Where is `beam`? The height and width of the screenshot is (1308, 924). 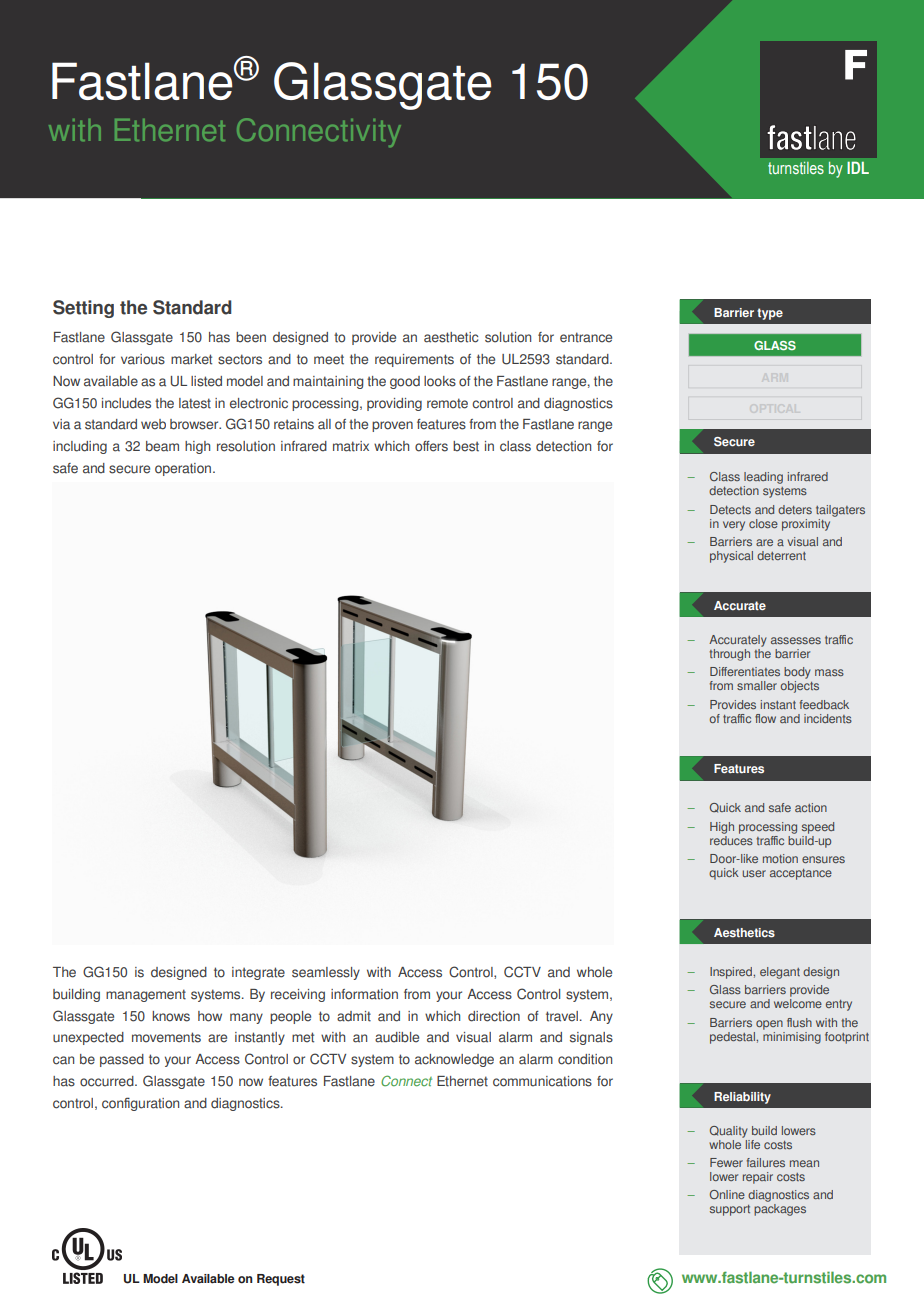
beam is located at coordinates (162, 446).
